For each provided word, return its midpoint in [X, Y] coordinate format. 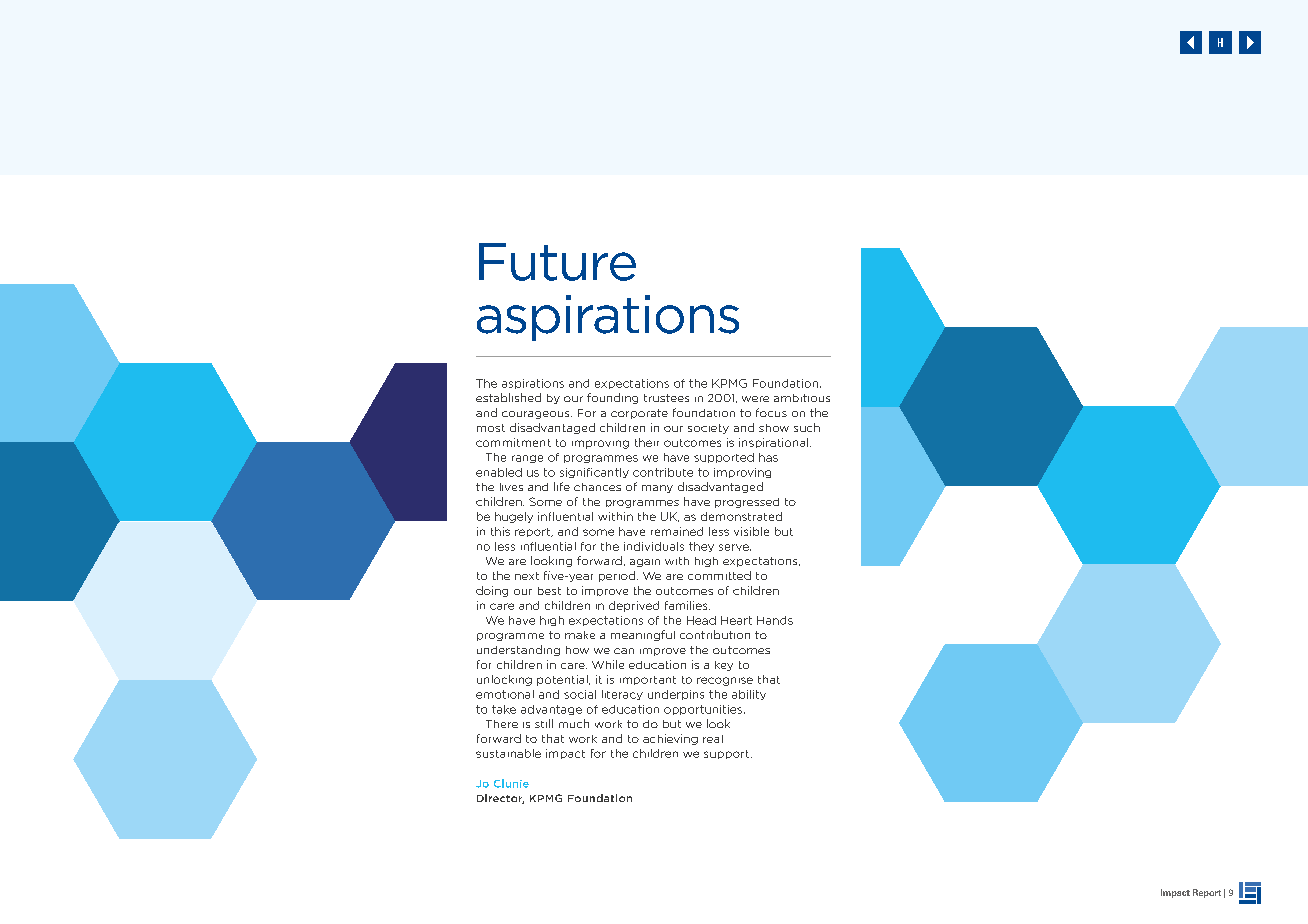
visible [751, 531]
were [755, 399]
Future [557, 262]
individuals [654, 546]
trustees [666, 398]
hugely [514, 517]
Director [500, 799]
